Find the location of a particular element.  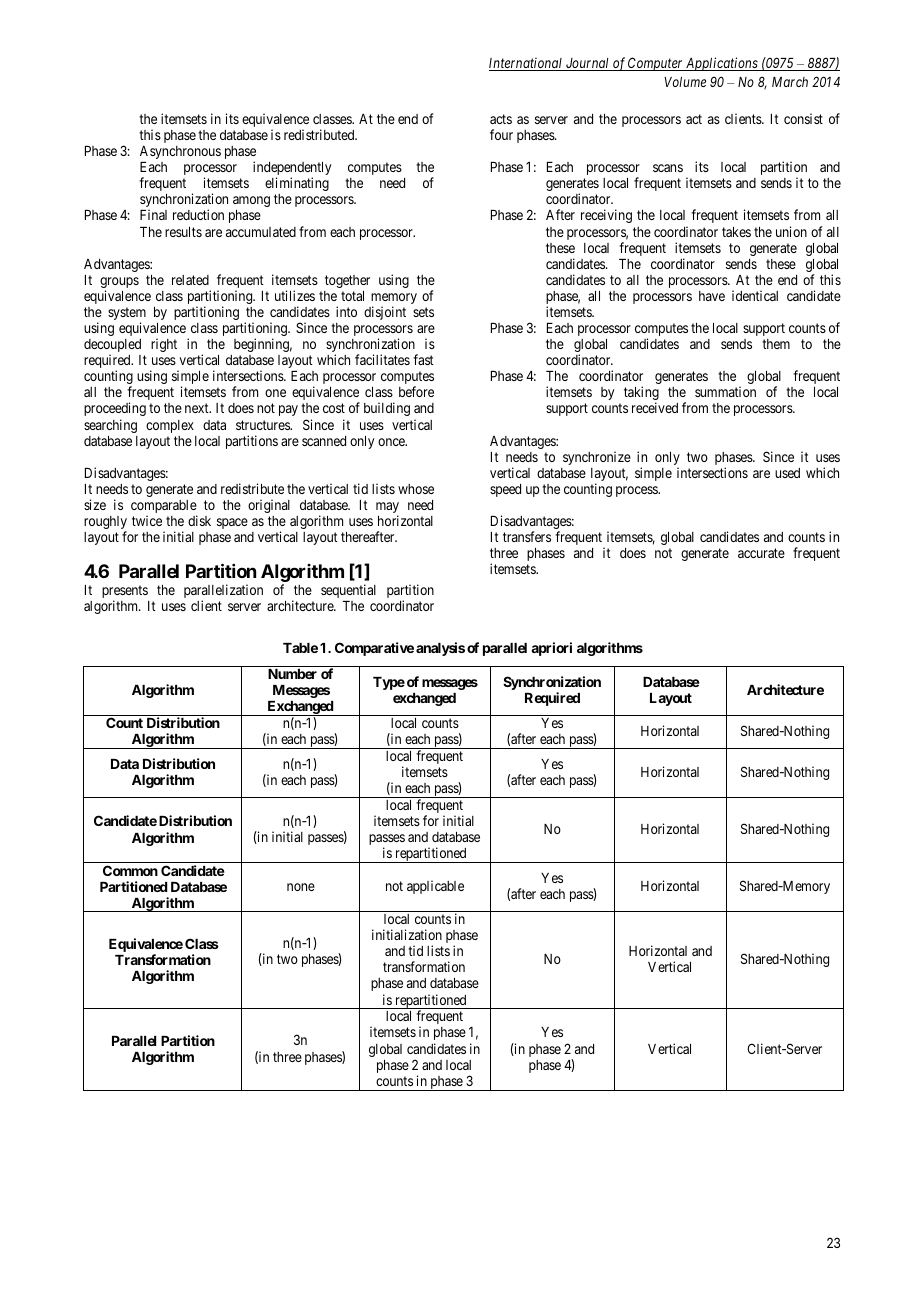

acts is located at coordinates (501, 119).
